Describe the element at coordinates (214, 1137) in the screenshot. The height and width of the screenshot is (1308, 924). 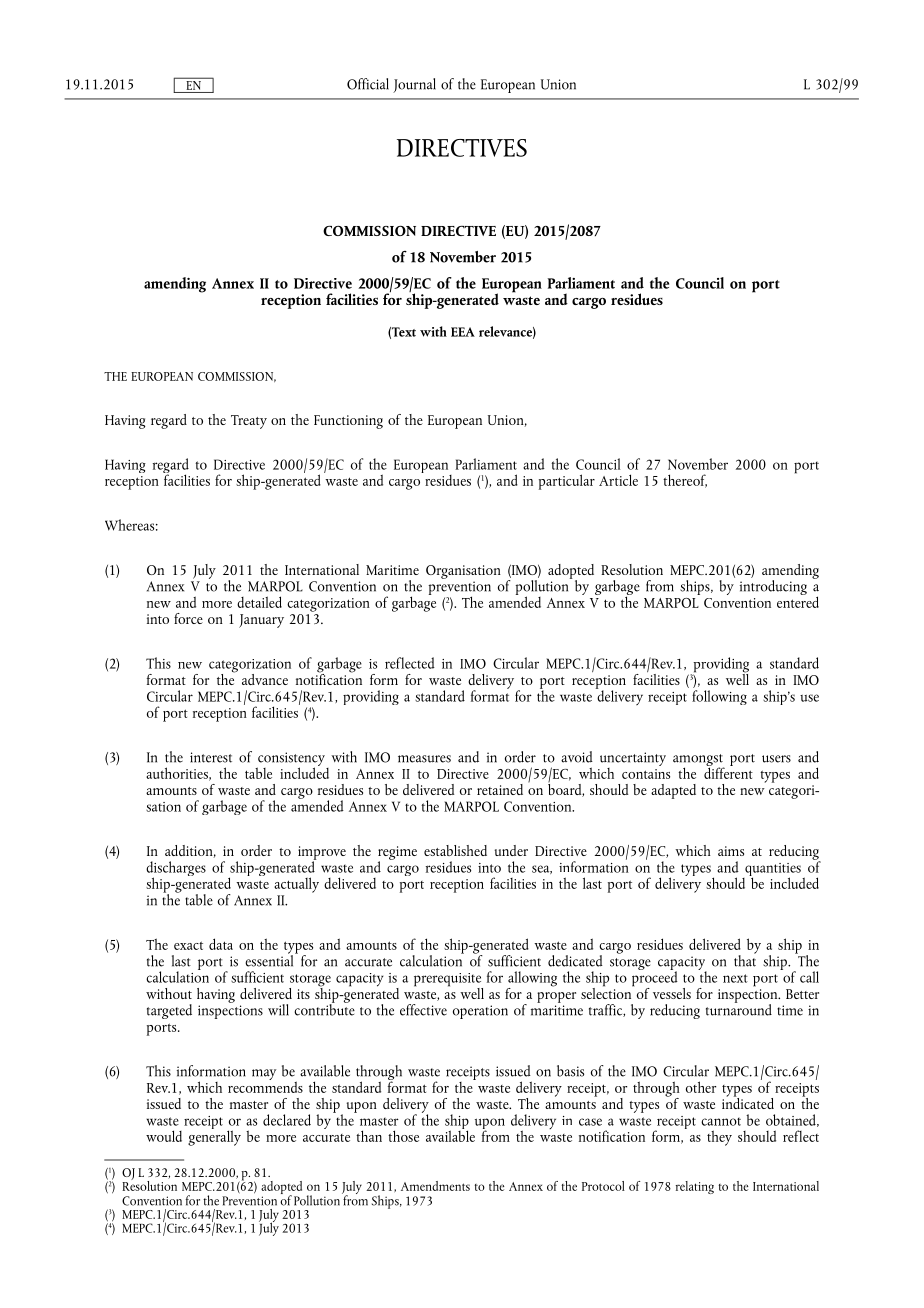
I see `generally` at that location.
